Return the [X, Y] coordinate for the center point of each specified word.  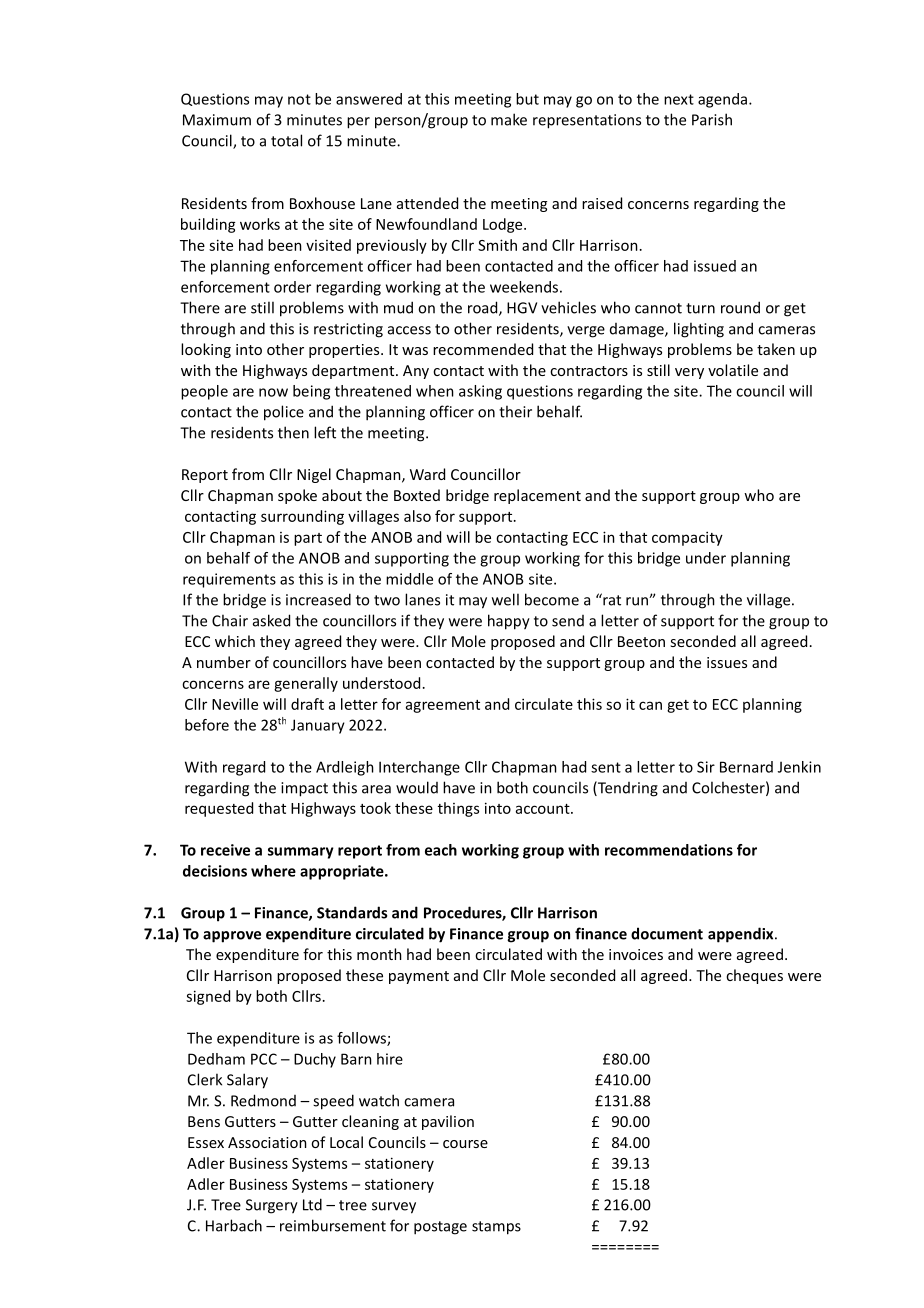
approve [232, 937]
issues [727, 662]
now [273, 392]
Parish [712, 119]
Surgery [272, 1206]
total [286, 140]
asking [480, 392]
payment [419, 977]
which [235, 641]
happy [509, 622]
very [689, 373]
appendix [742, 935]
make [509, 119]
